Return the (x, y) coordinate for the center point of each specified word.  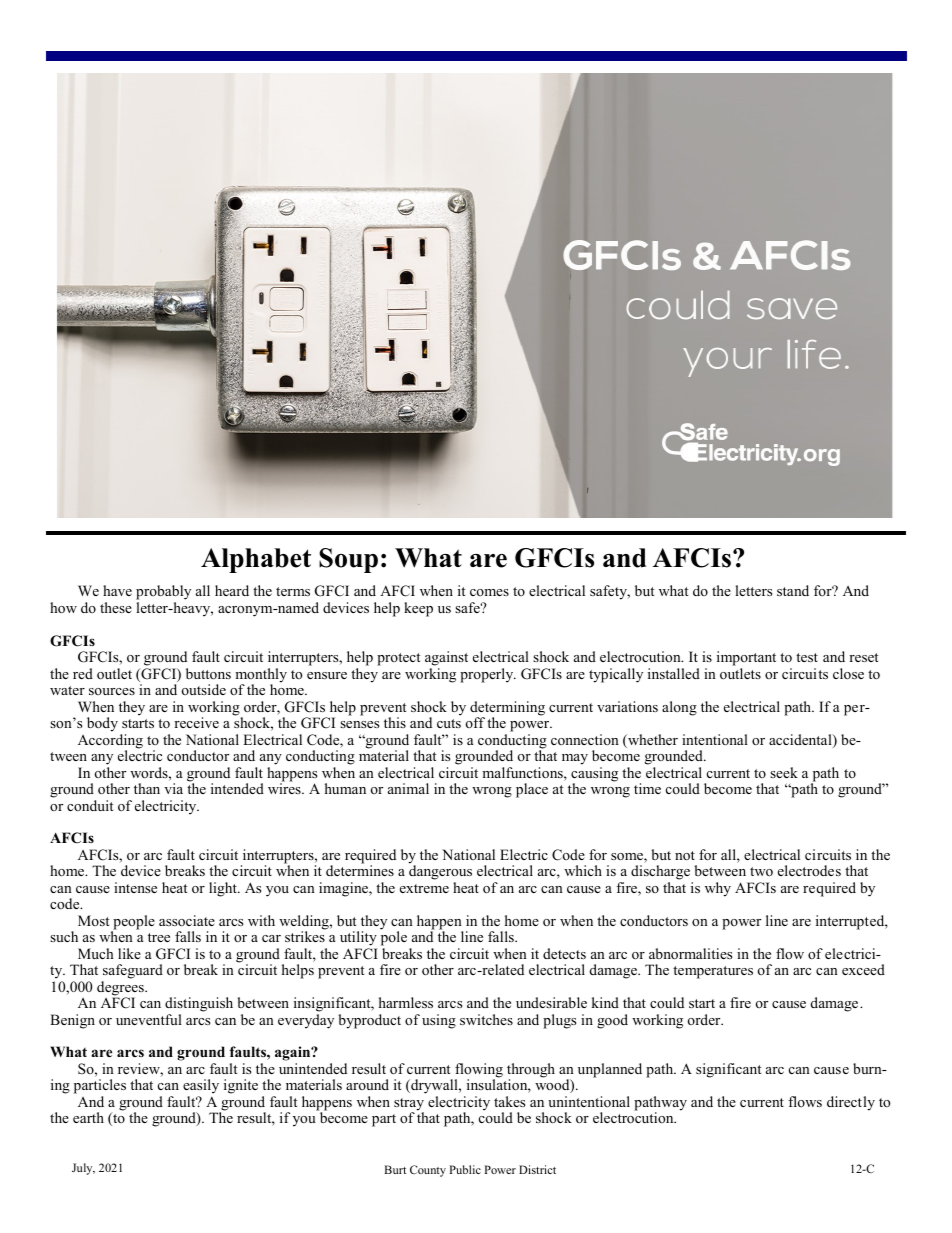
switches (486, 1019)
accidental (801, 741)
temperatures (713, 972)
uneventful (149, 1019)
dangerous (440, 873)
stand (793, 590)
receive (196, 722)
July (83, 1169)
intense (135, 887)
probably (163, 594)
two (761, 871)
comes (489, 592)
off (475, 722)
